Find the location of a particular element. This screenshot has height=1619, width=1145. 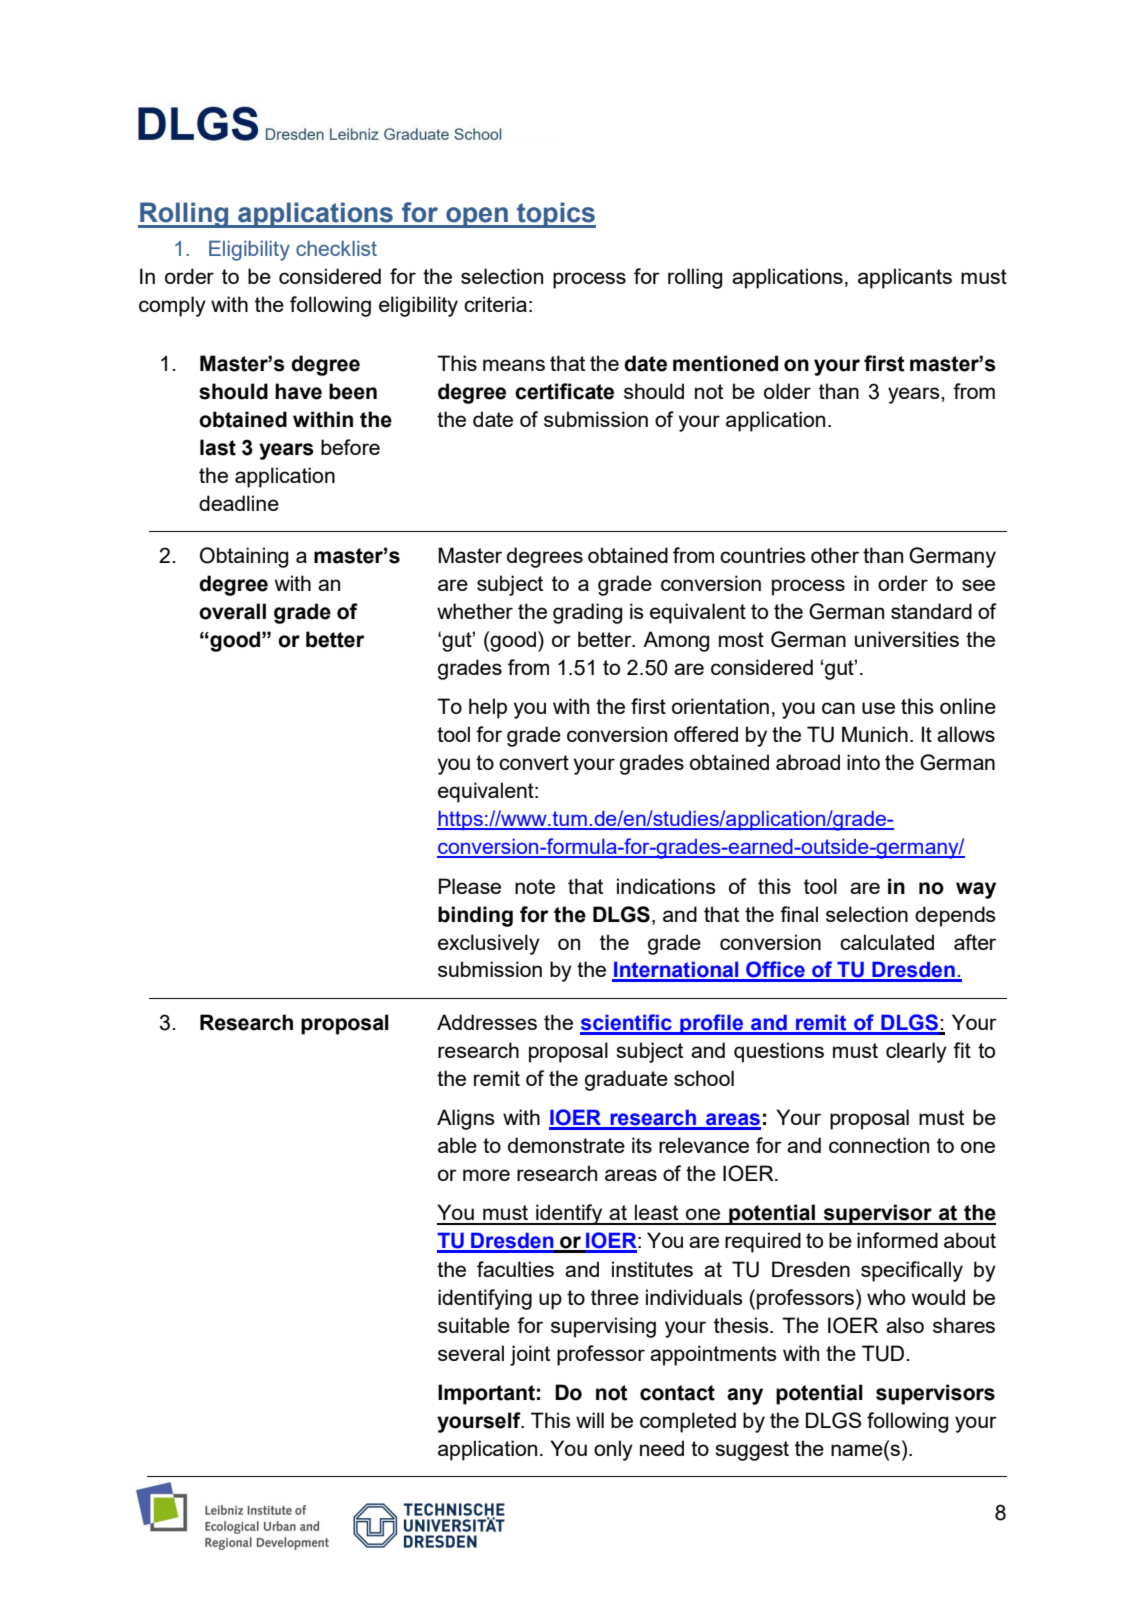

Aligns is located at coordinates (466, 1119).
